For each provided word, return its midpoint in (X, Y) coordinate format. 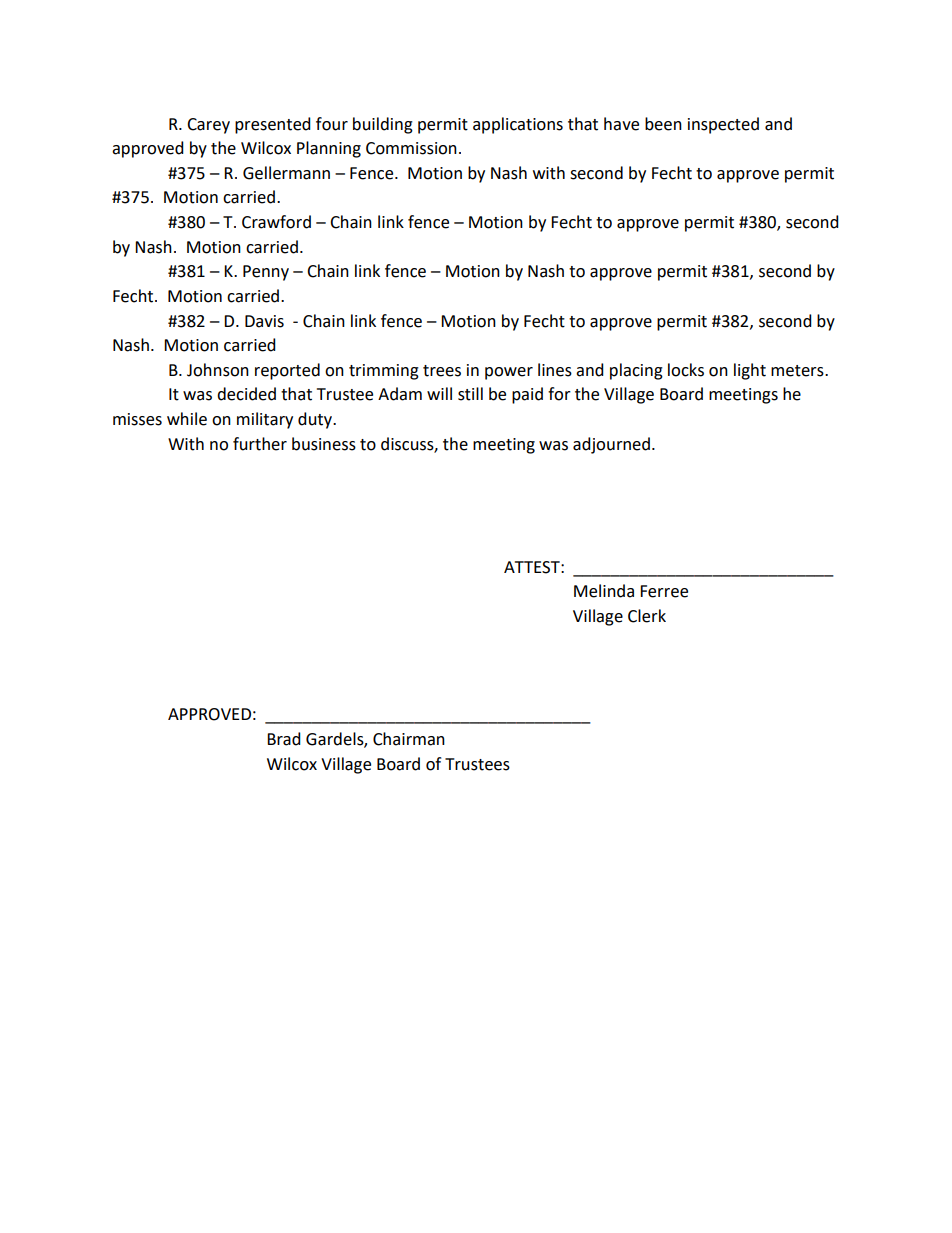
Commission (411, 148)
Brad (284, 739)
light (750, 371)
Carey (208, 126)
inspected (723, 125)
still (470, 394)
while (187, 419)
